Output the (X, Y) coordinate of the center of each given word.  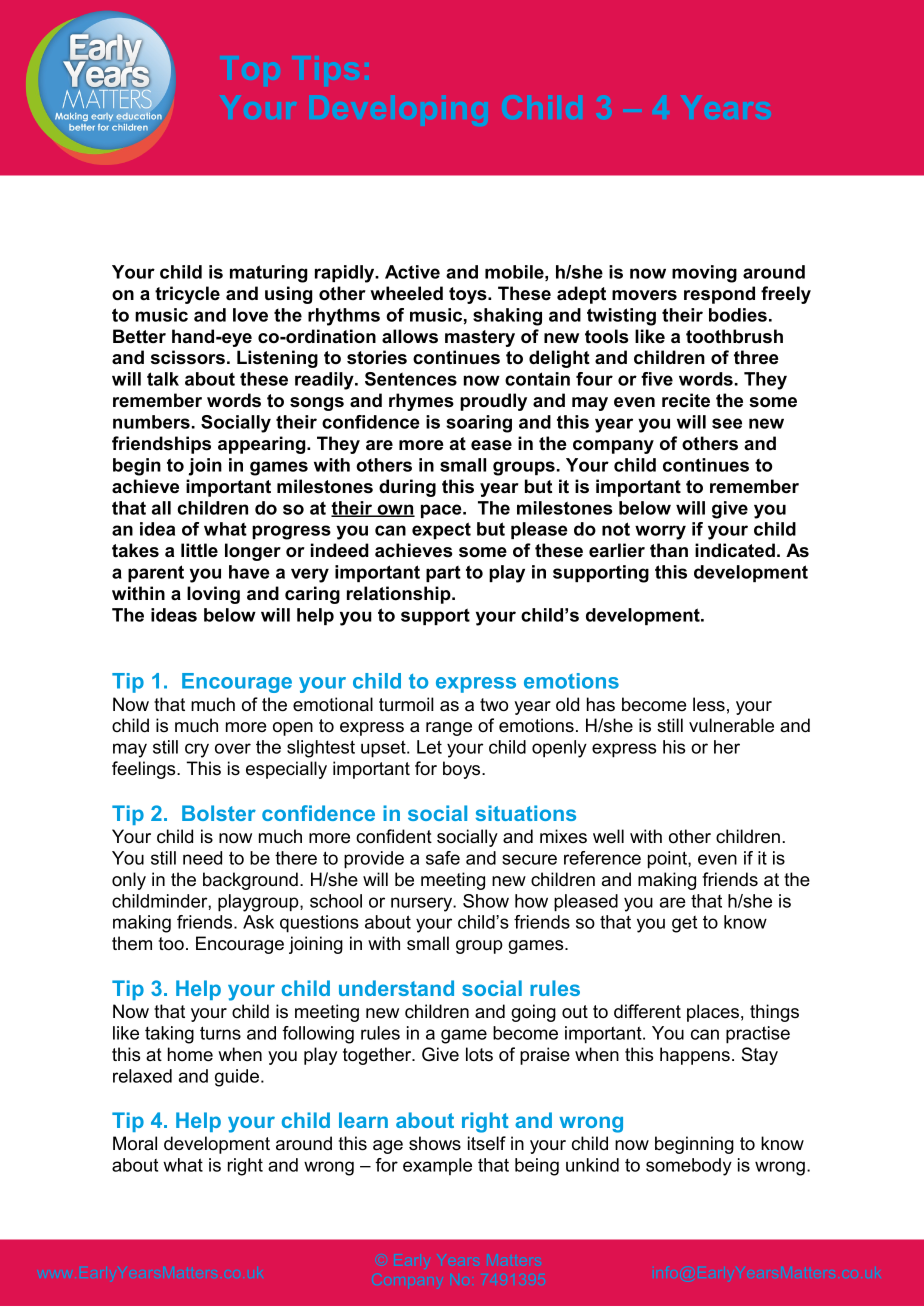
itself (487, 1143)
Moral (135, 1143)
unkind (592, 1165)
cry (197, 750)
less (709, 704)
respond (719, 295)
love (250, 315)
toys (469, 295)
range (449, 729)
